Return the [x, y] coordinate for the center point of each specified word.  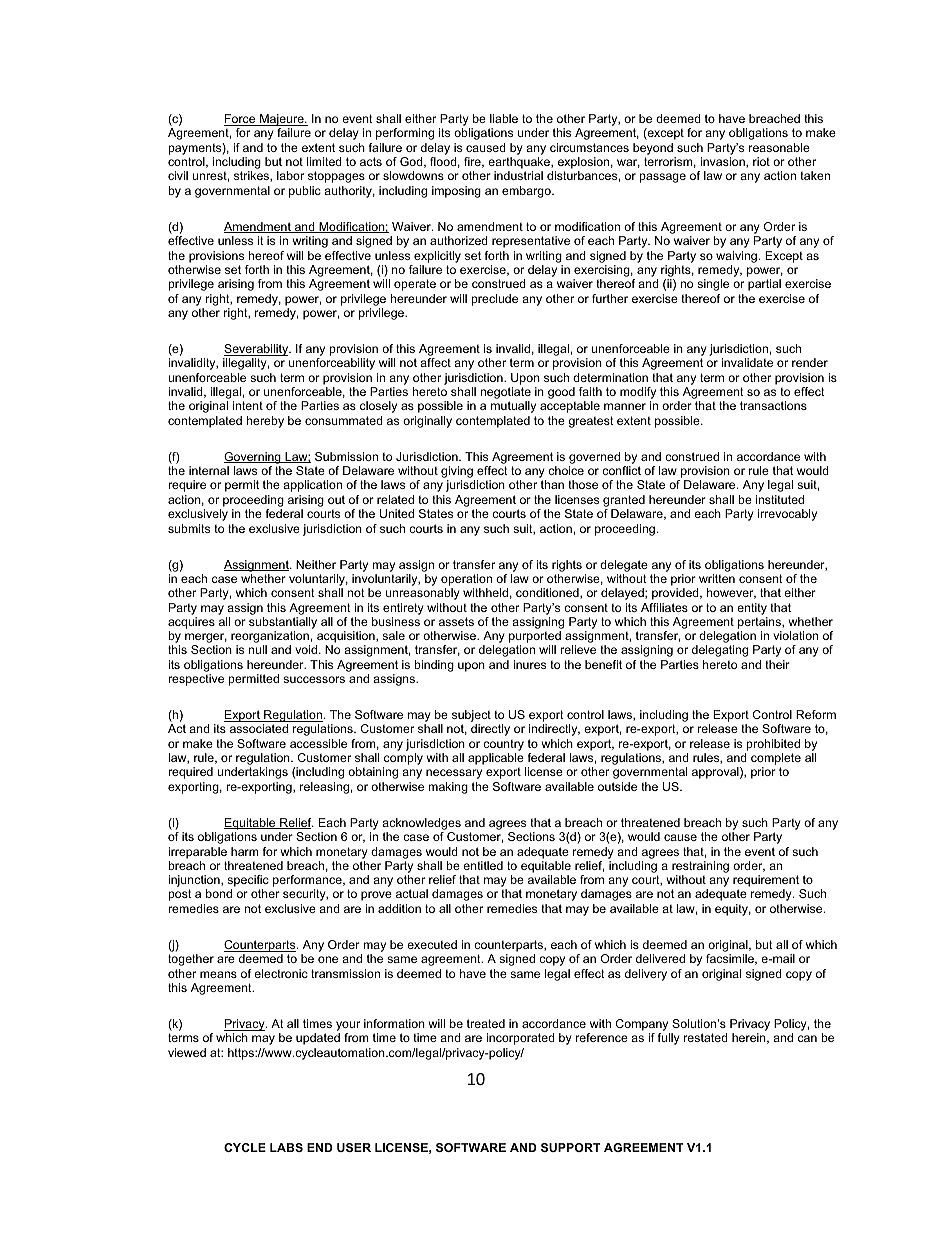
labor [290, 175]
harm [245, 851]
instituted [780, 499]
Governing [253, 458]
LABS [286, 1147]
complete [776, 760]
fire [473, 162]
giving [458, 473]
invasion [724, 162]
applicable [497, 760]
